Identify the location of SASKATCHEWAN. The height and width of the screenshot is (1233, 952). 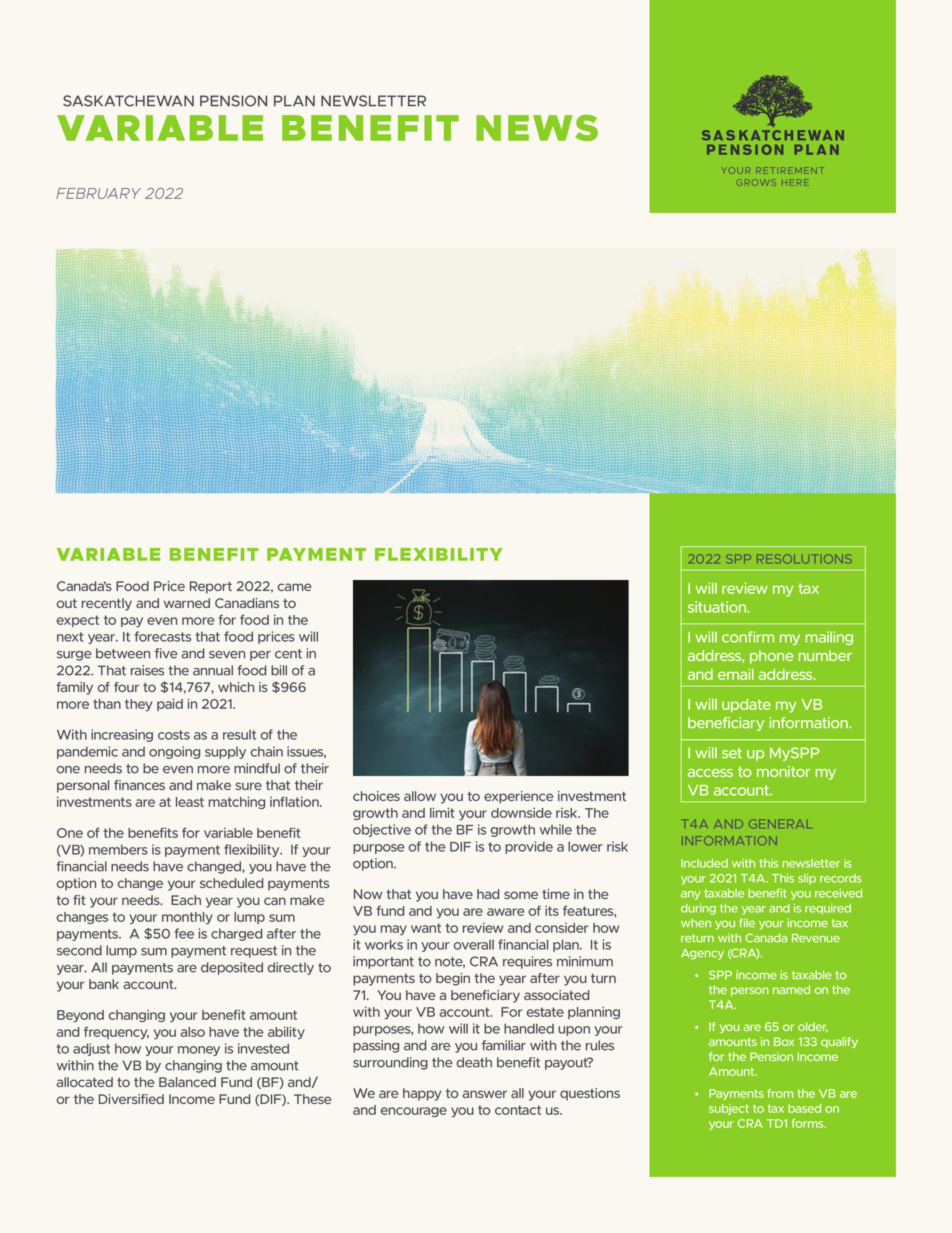
(128, 101).
